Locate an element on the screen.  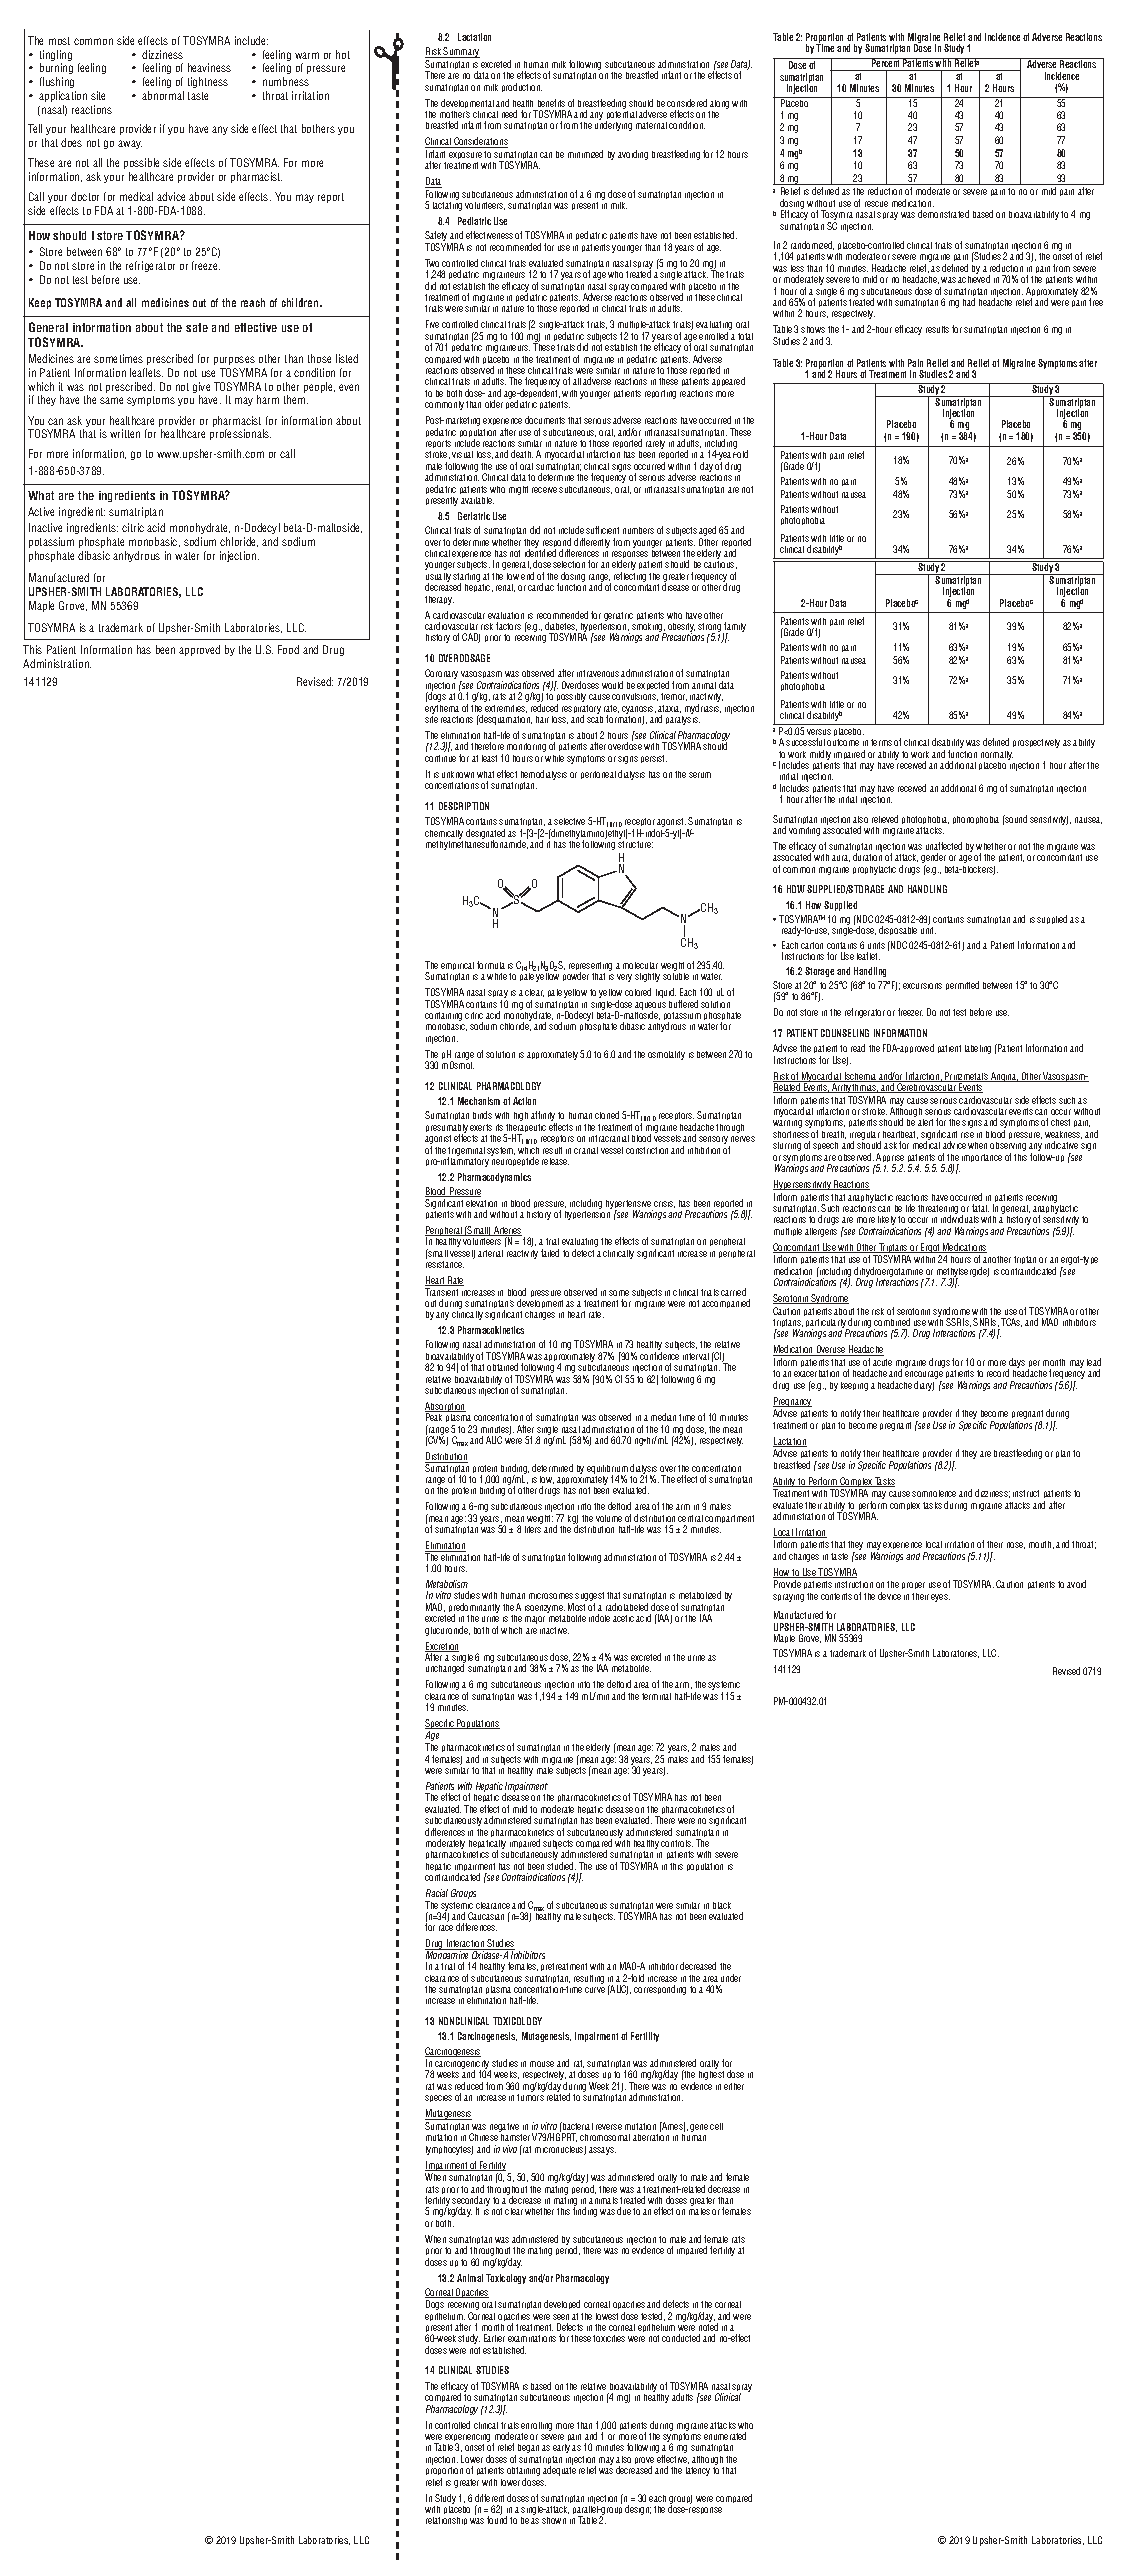
early is located at coordinates (561, 2448).
